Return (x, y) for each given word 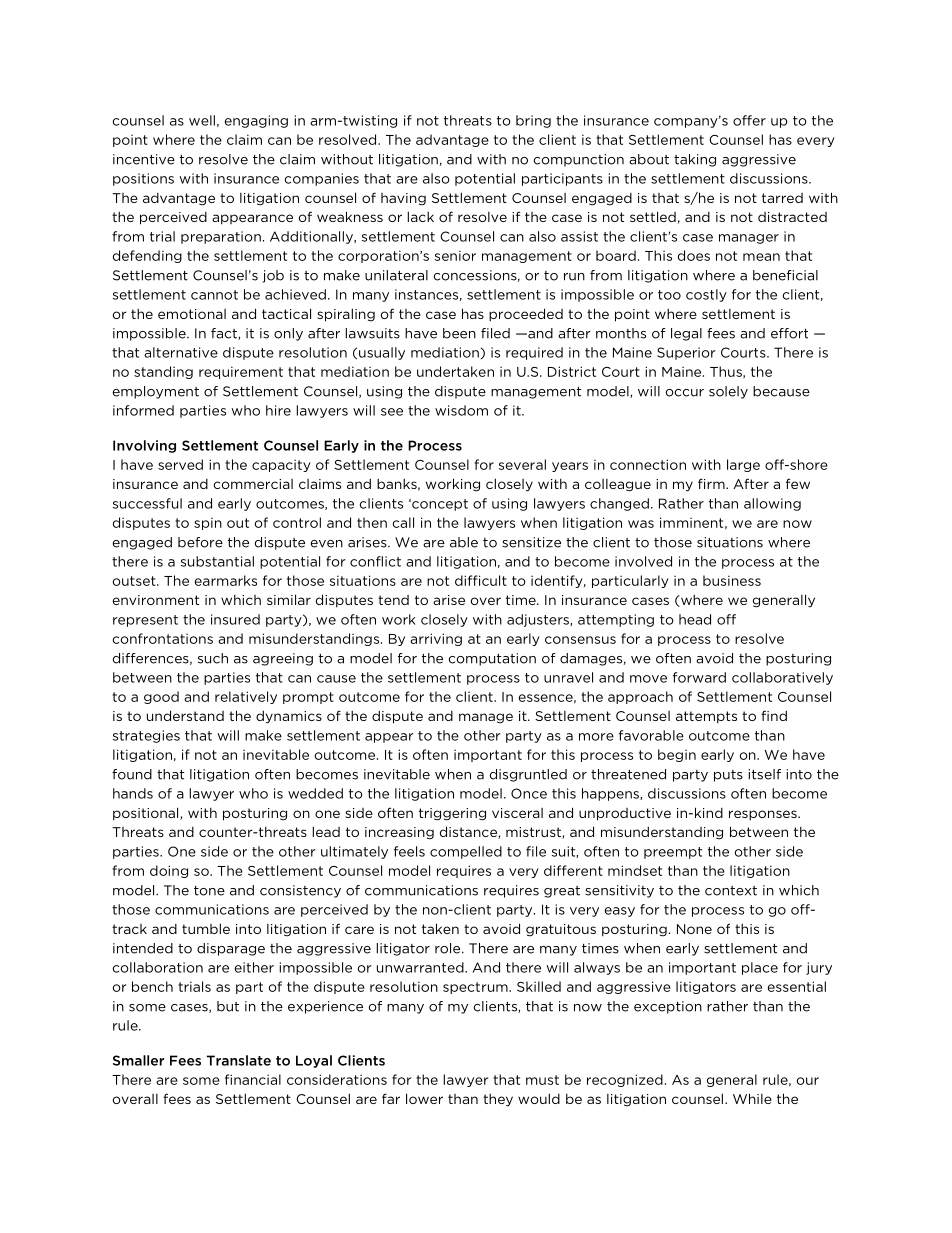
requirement (241, 372)
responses (764, 815)
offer (749, 120)
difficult (481, 580)
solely (728, 392)
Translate (239, 1060)
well (202, 120)
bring (533, 121)
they (498, 1100)
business (732, 580)
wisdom (461, 410)
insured (235, 619)
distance (469, 832)
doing (169, 871)
